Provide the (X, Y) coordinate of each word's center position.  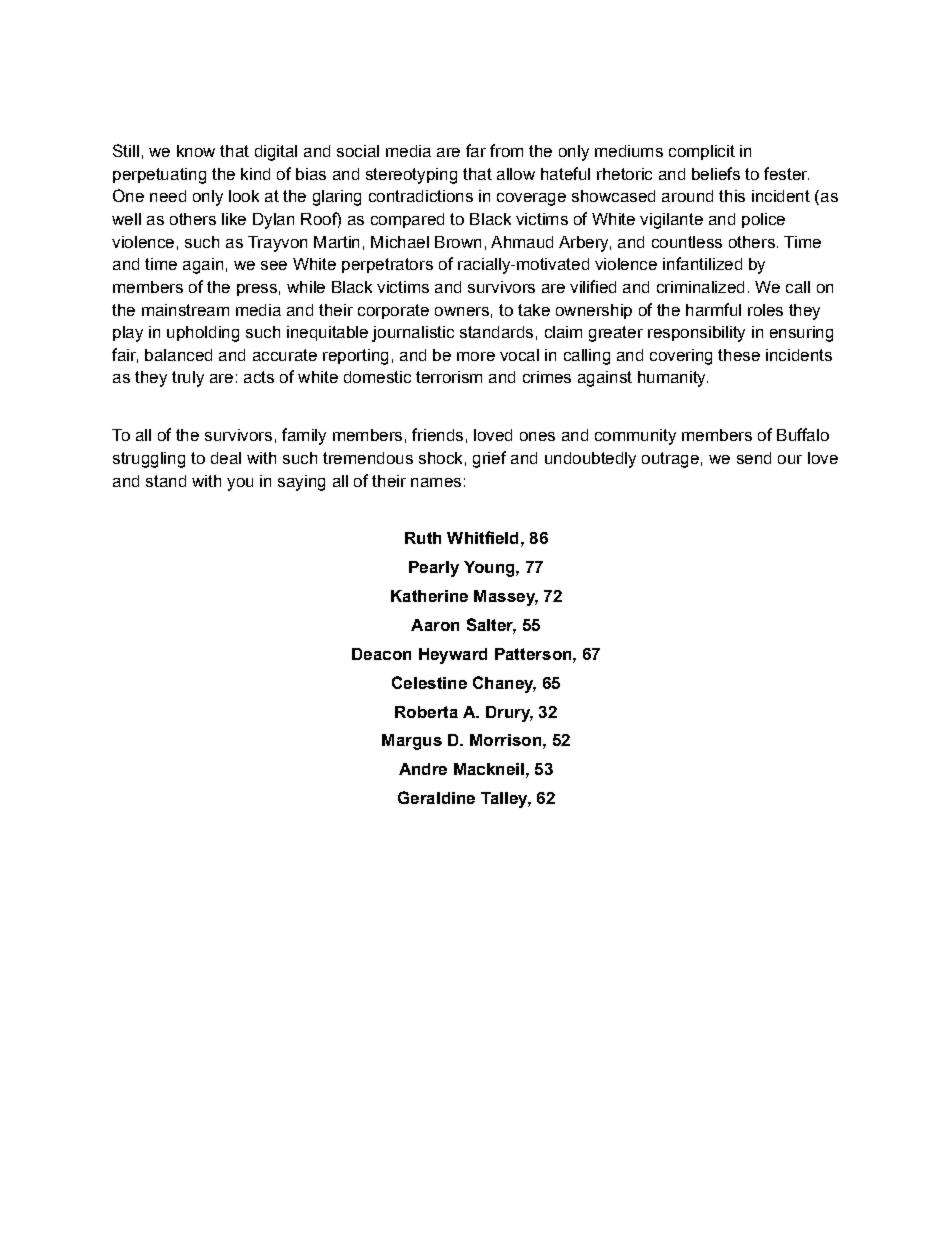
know (196, 151)
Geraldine (436, 797)
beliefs (716, 173)
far (476, 150)
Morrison (505, 740)
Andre (423, 769)
